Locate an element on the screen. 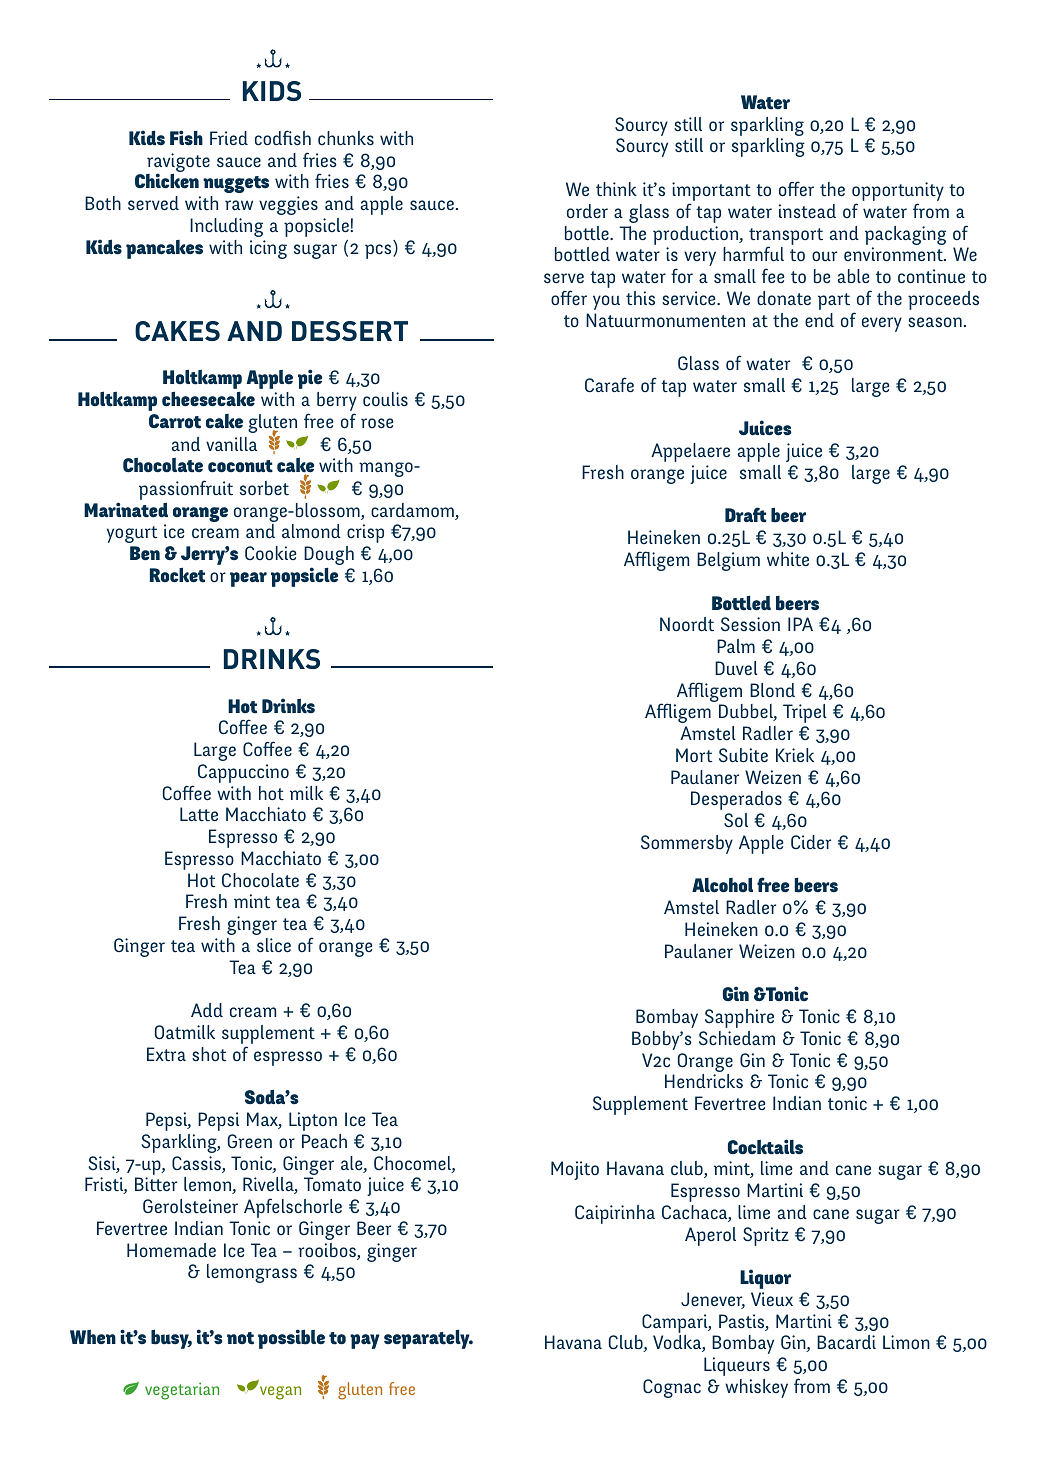 The height and width of the screenshot is (1466, 1037). Bacardi is located at coordinates (846, 1342).
